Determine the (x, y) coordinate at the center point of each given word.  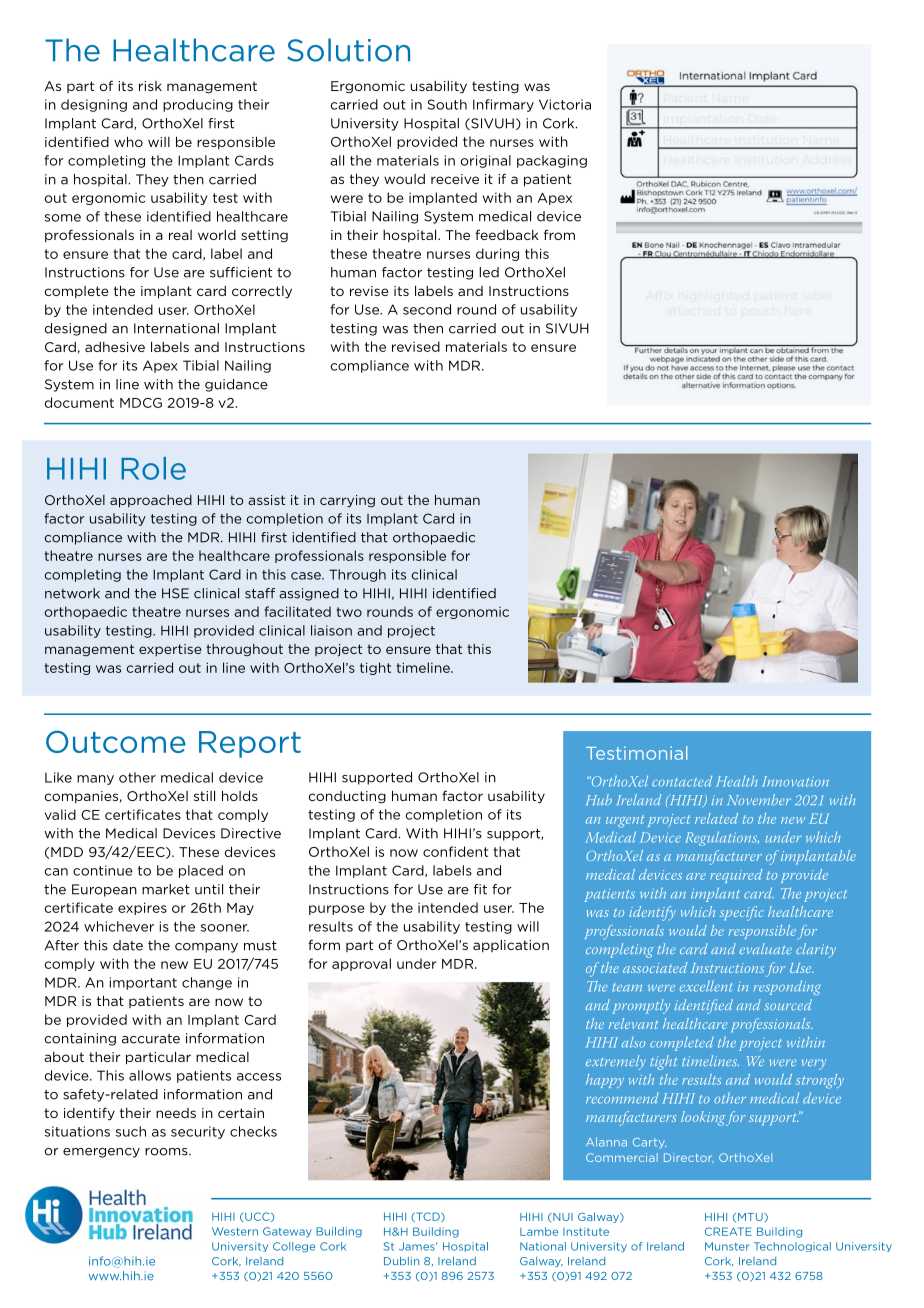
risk (150, 86)
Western (235, 1231)
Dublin (401, 1261)
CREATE (728, 1231)
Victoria (565, 104)
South (447, 104)
